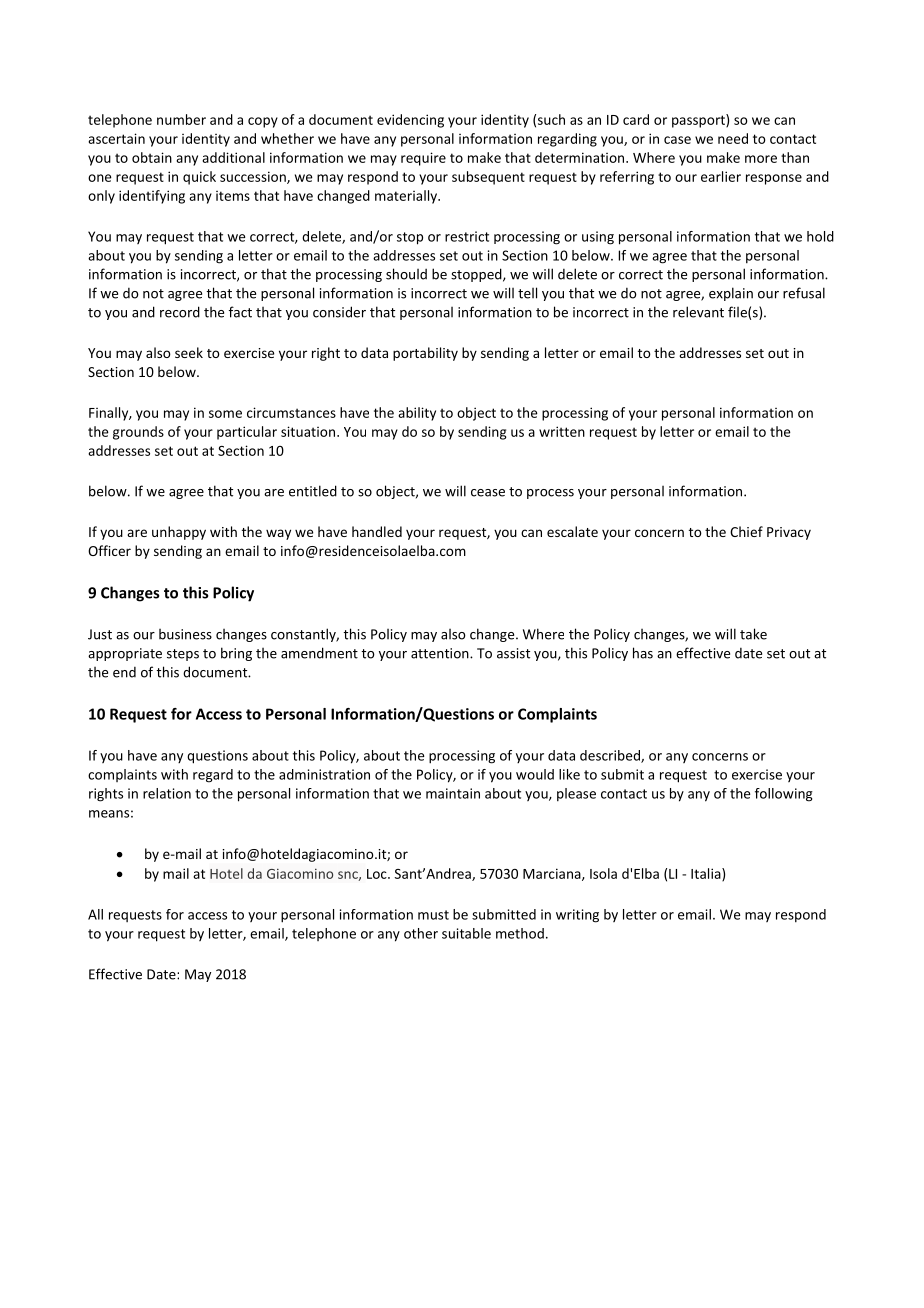 The height and width of the document is (1308, 924). What do you see at coordinates (152, 157) in the document?
I see `obtain` at bounding box center [152, 157].
